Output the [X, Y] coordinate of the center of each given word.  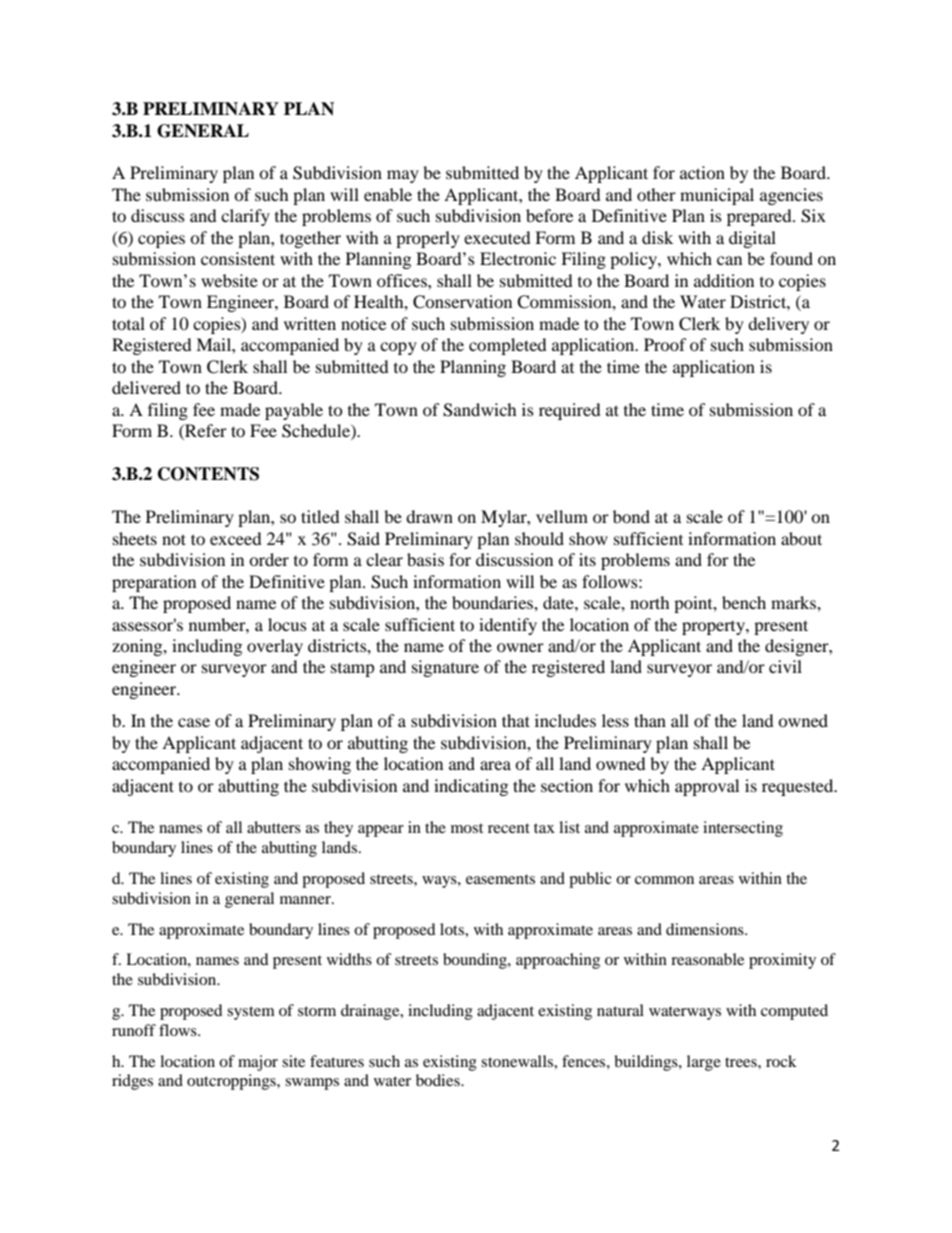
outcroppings [232, 1082]
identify [508, 626]
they [338, 829]
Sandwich [480, 410]
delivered [146, 387]
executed [497, 237]
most [467, 828]
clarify [245, 217]
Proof [665, 344]
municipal [717, 196]
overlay [275, 647]
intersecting [743, 829]
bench [744, 602]
